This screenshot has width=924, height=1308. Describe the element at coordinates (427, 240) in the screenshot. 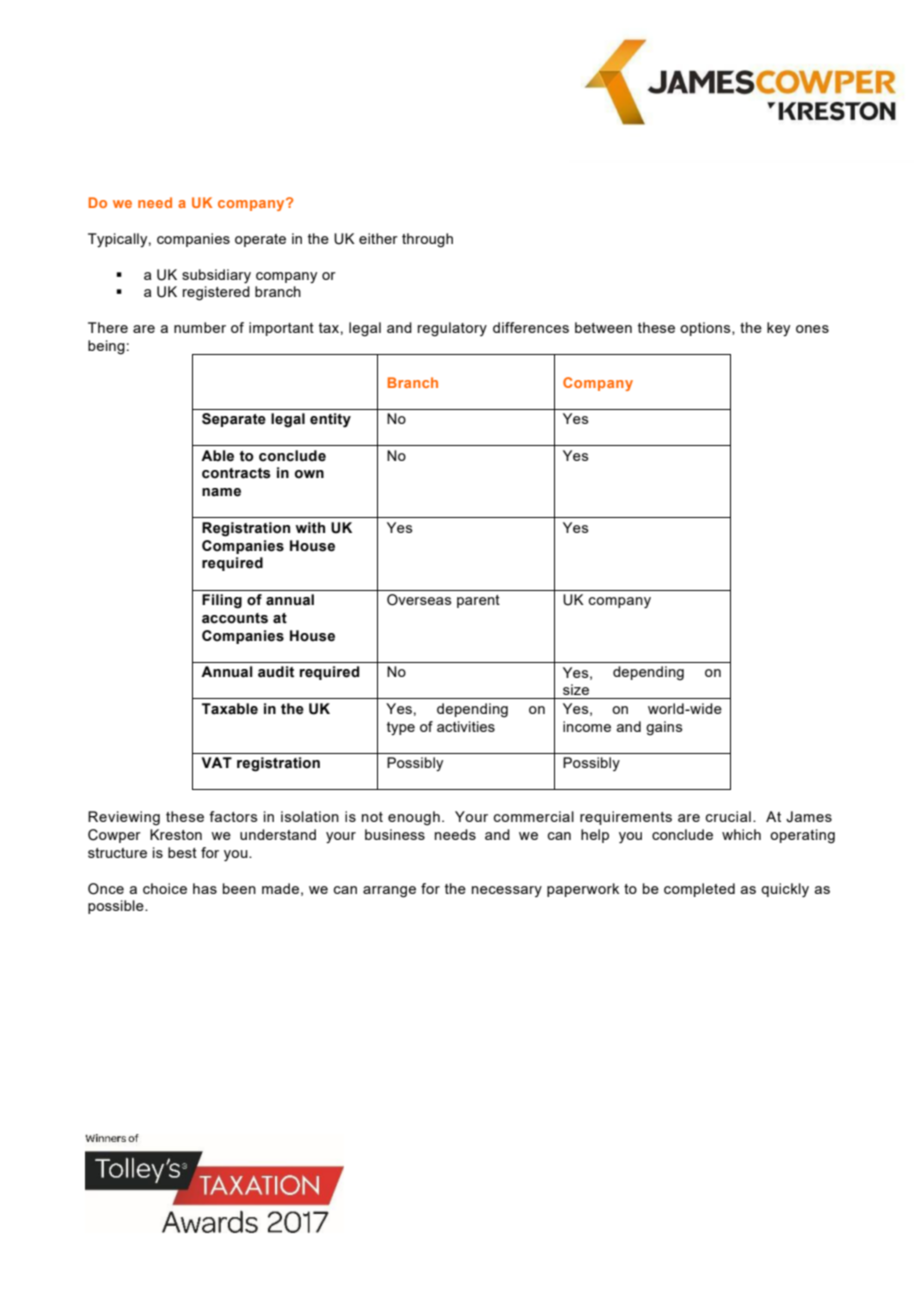

I see `through` at that location.
